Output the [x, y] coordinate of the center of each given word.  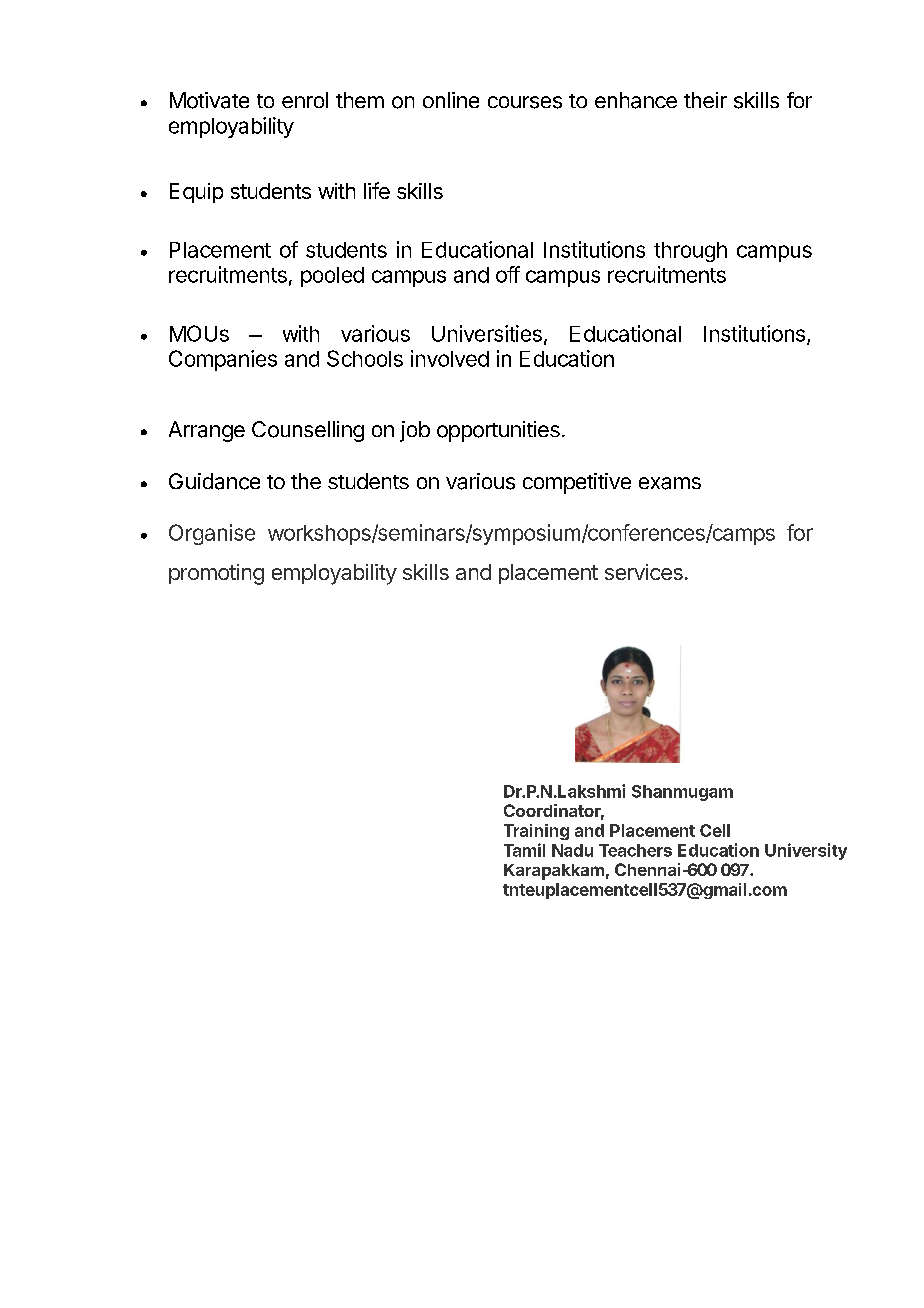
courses [525, 102]
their [705, 100]
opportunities [498, 431]
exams [670, 483]
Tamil [524, 850]
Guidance [214, 481]
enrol [305, 100]
